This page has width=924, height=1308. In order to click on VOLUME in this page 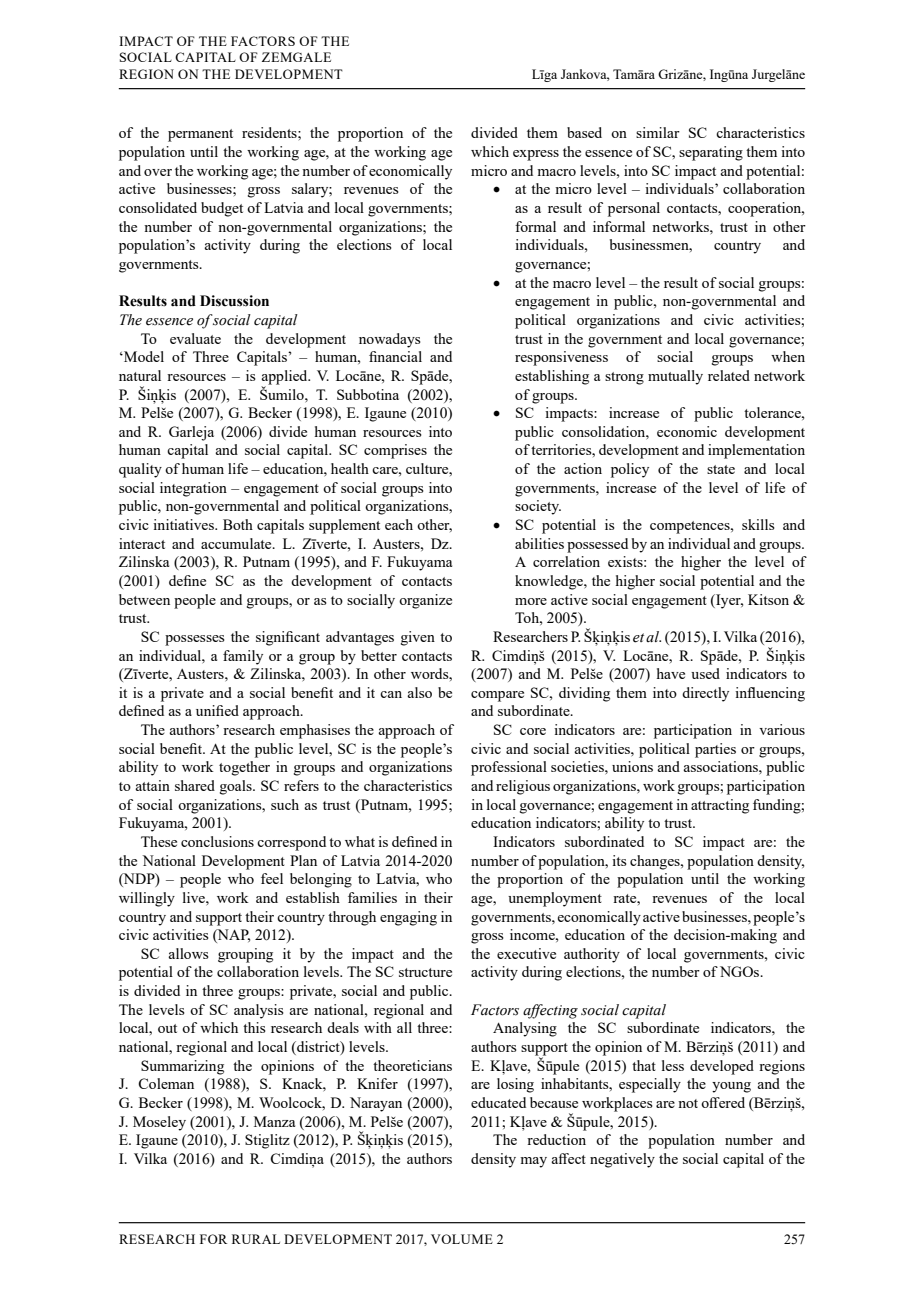, I will do `click(462, 1239)`.
